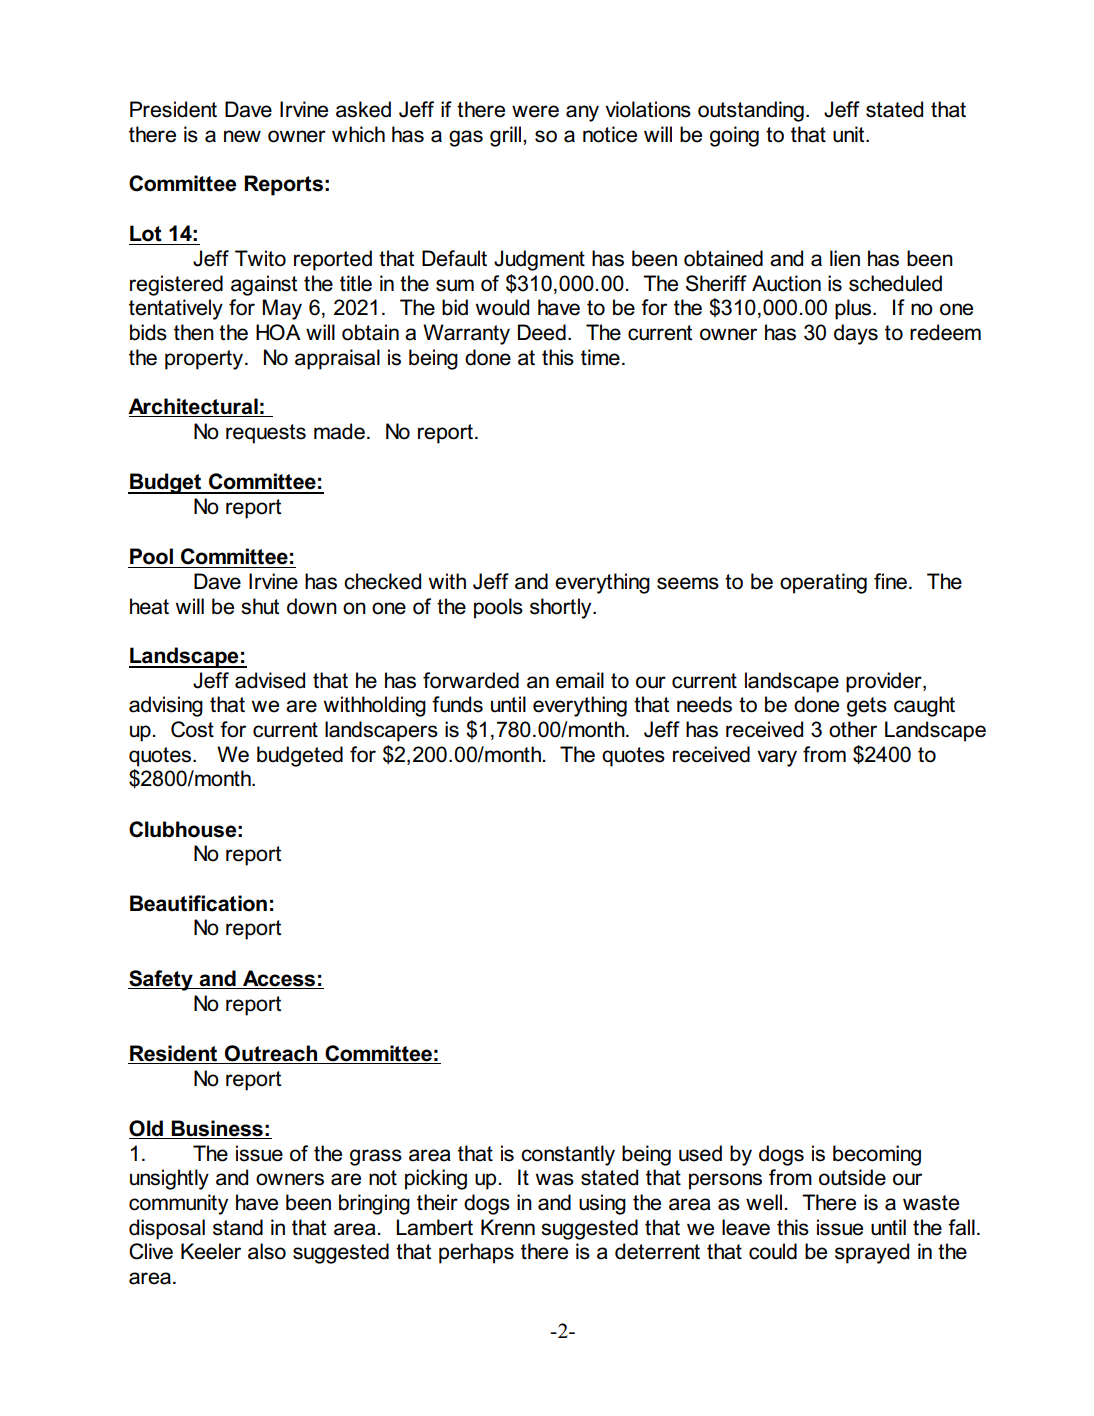 Image resolution: width=1094 pixels, height=1416 pixels. What do you see at coordinates (885, 682) in the document?
I see `provider` at bounding box center [885, 682].
